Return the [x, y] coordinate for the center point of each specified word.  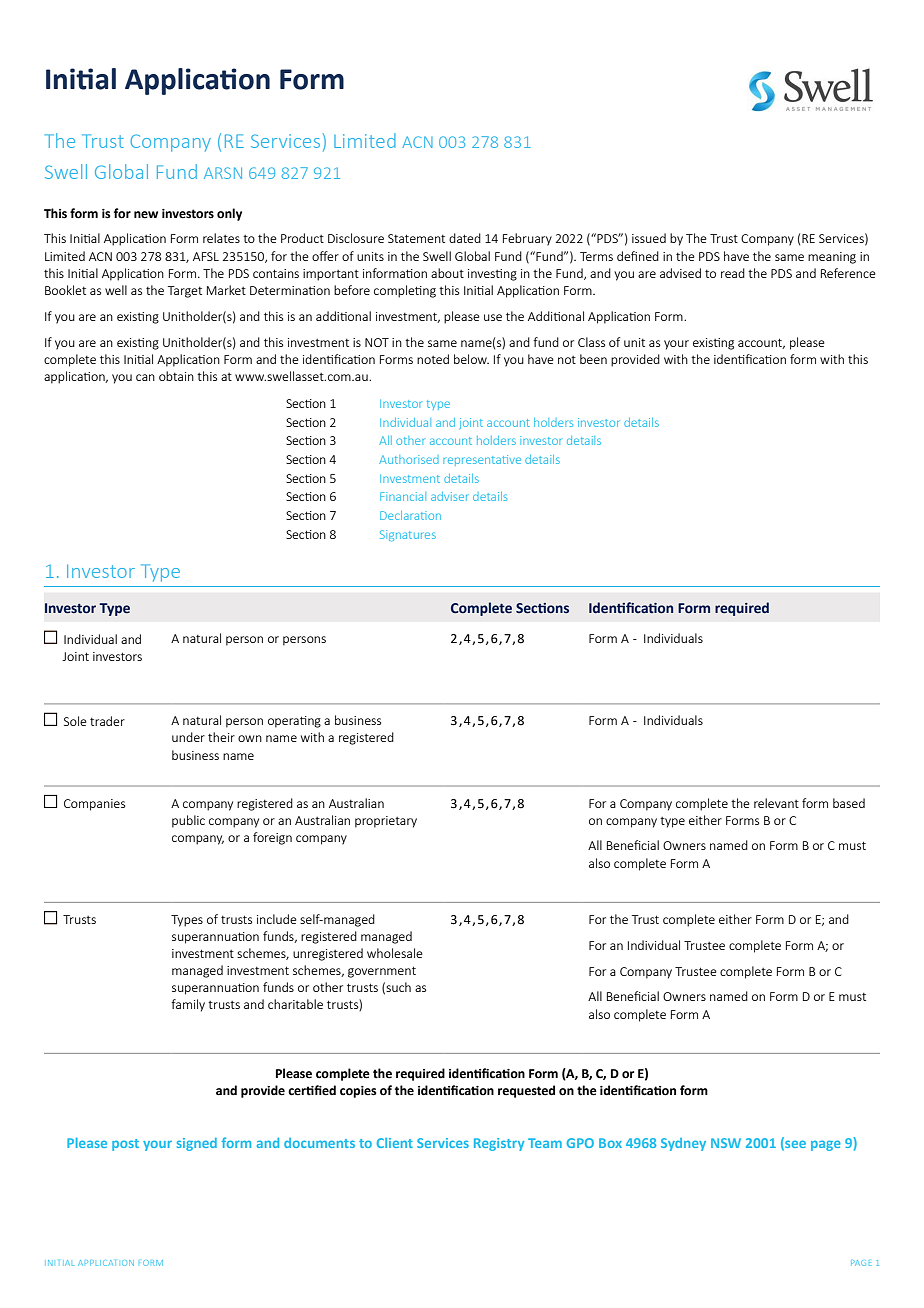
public [188, 821]
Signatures [408, 535]
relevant [776, 803]
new [146, 215]
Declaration [410, 515]
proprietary [386, 822]
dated [465, 238]
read [733, 273]
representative [482, 460]
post [125, 1145]
